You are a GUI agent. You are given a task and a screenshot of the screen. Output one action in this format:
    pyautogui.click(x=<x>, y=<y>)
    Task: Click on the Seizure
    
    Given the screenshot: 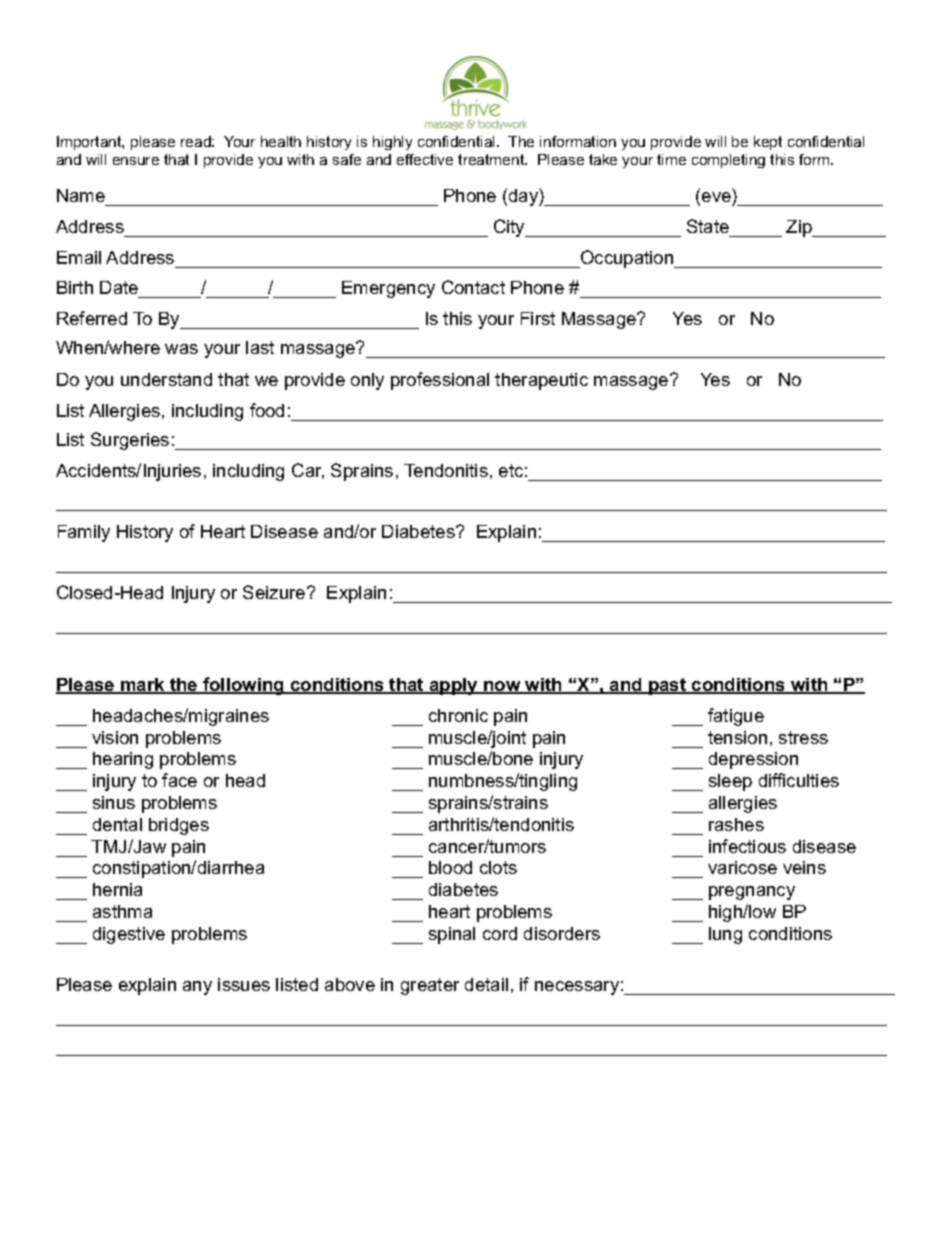 What is the action you would take?
    pyautogui.click(x=275, y=592)
